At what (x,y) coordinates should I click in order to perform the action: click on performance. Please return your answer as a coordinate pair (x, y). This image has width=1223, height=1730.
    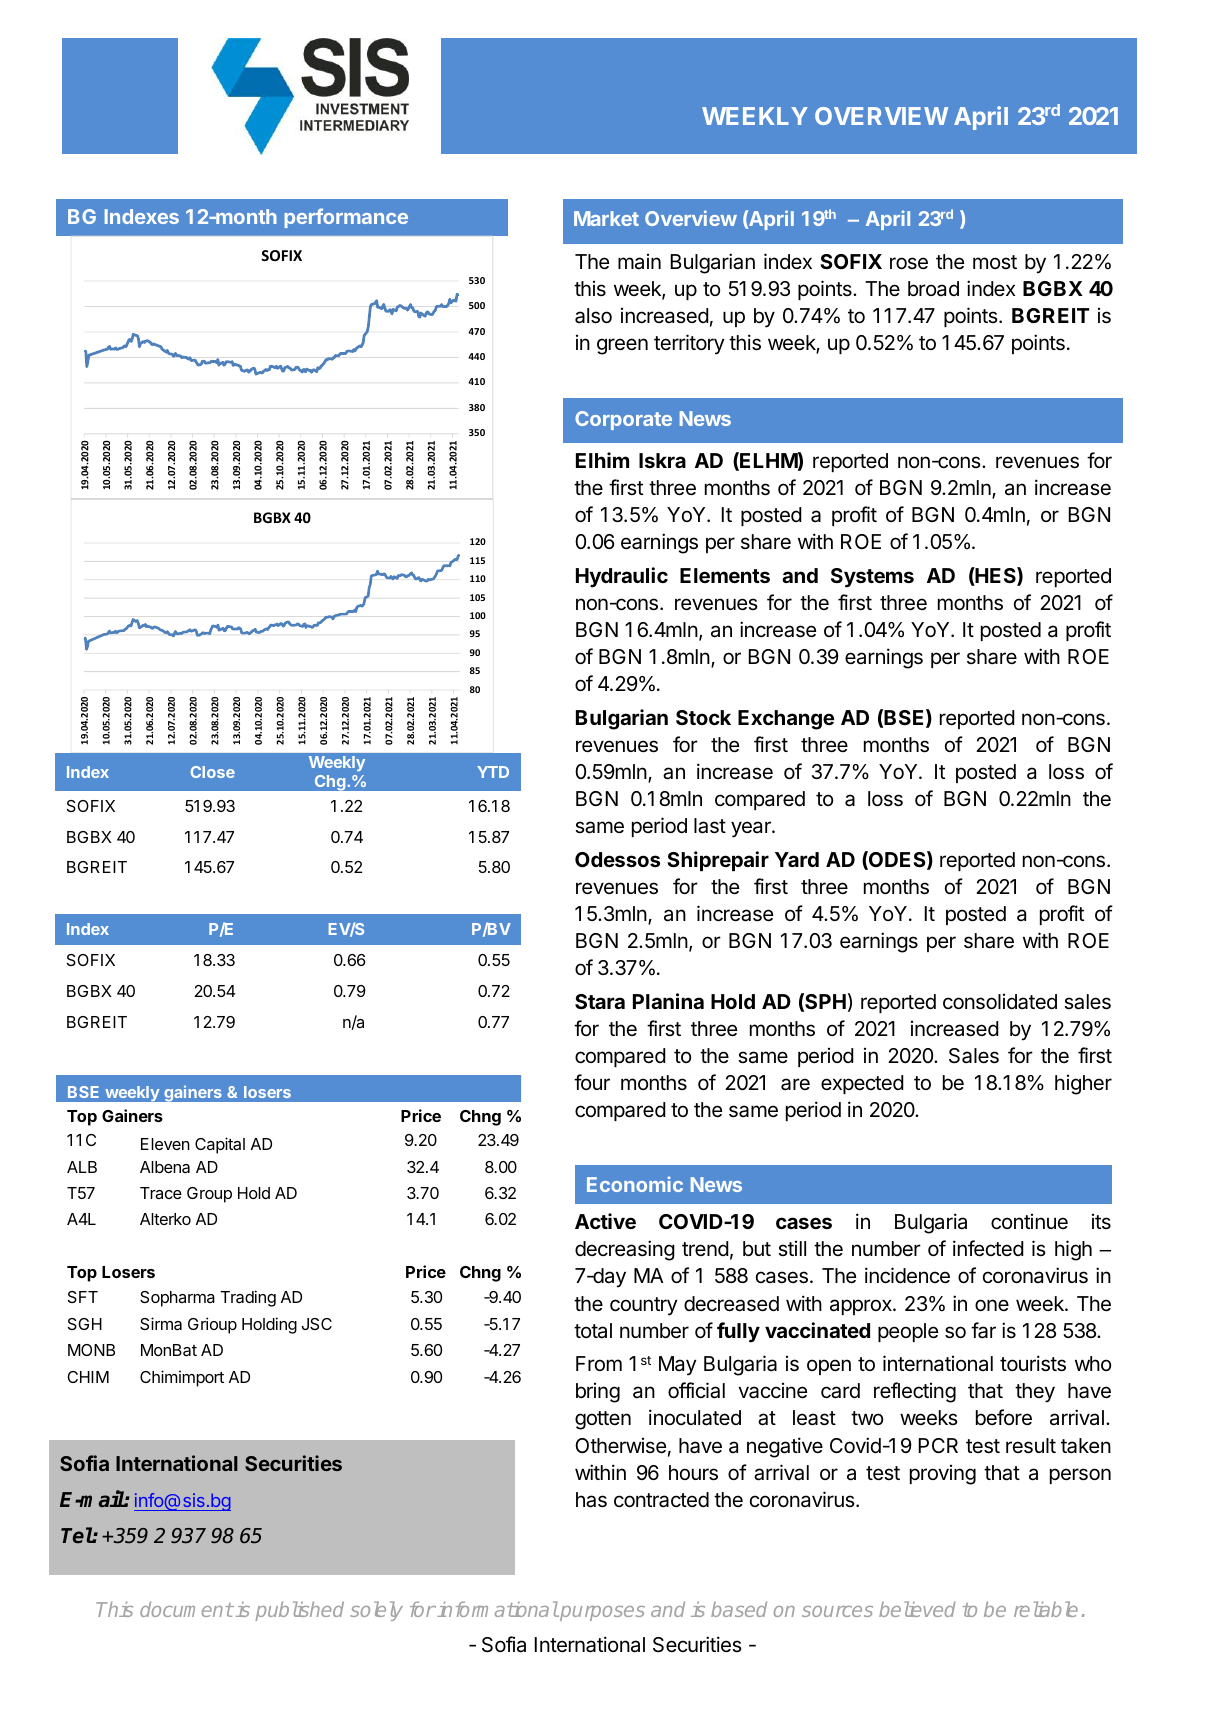
    Looking at the image, I should click on (346, 218).
